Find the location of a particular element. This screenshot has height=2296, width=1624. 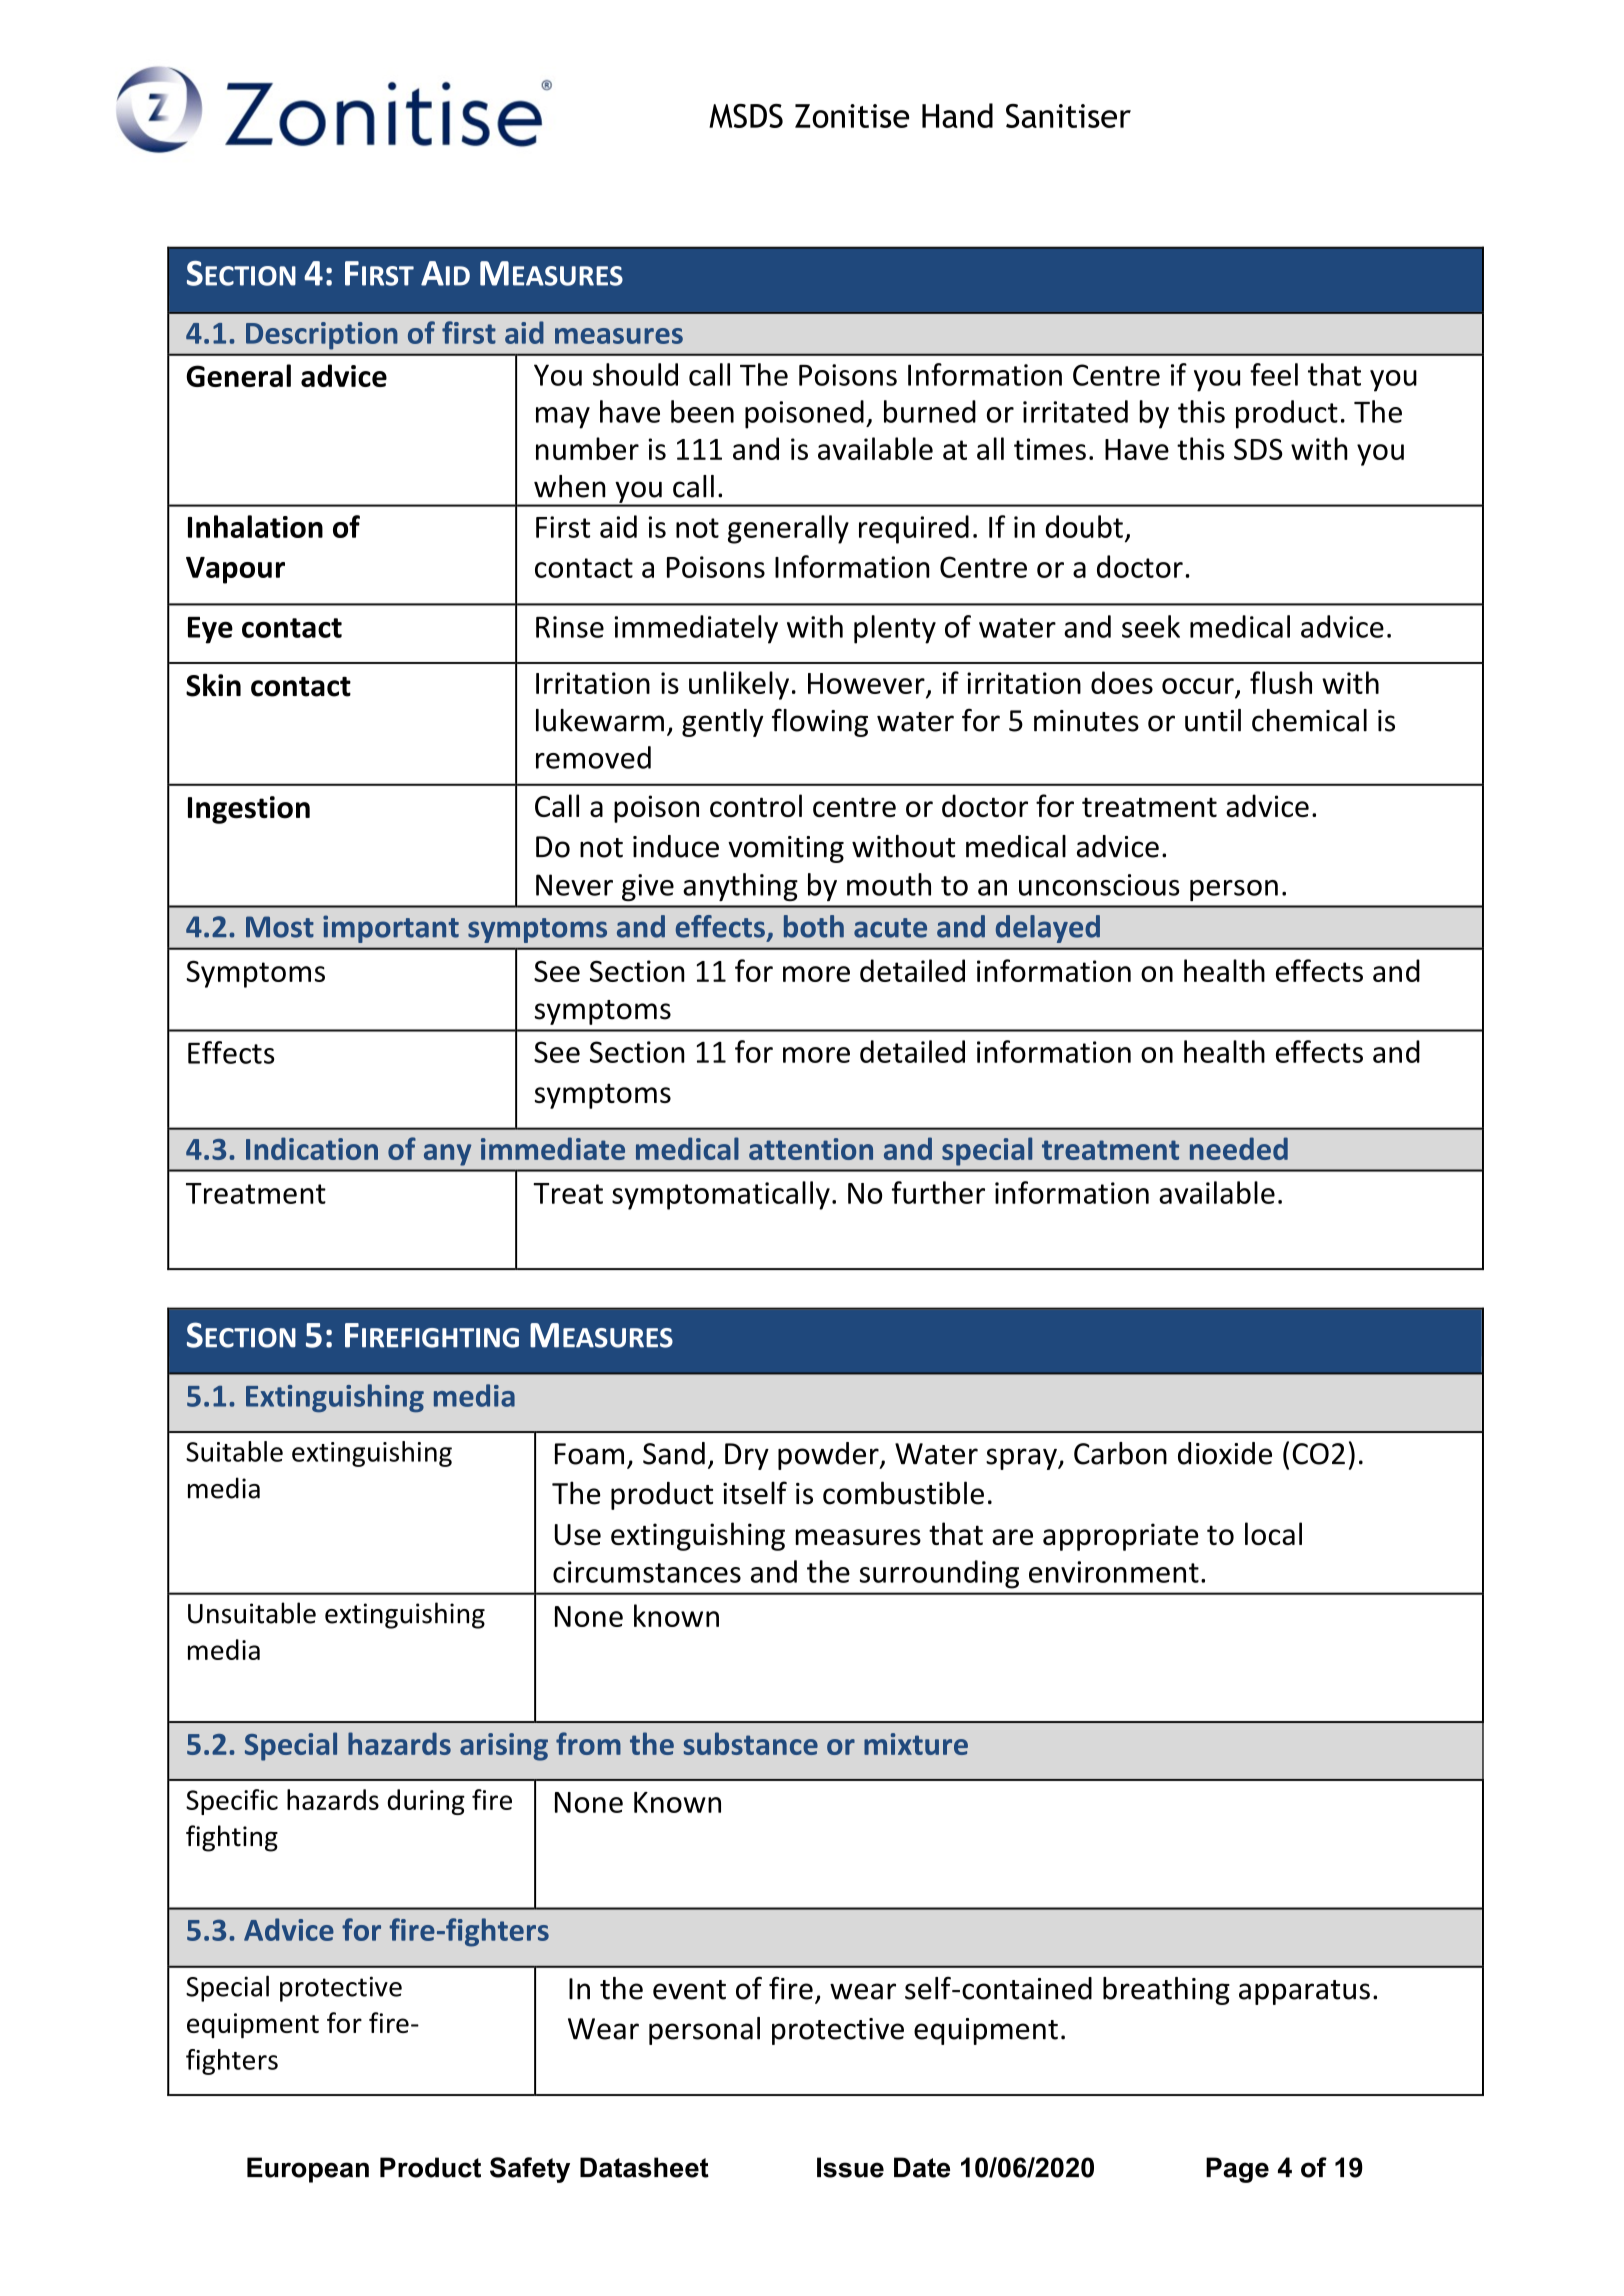

Skin is located at coordinates (213, 685).
